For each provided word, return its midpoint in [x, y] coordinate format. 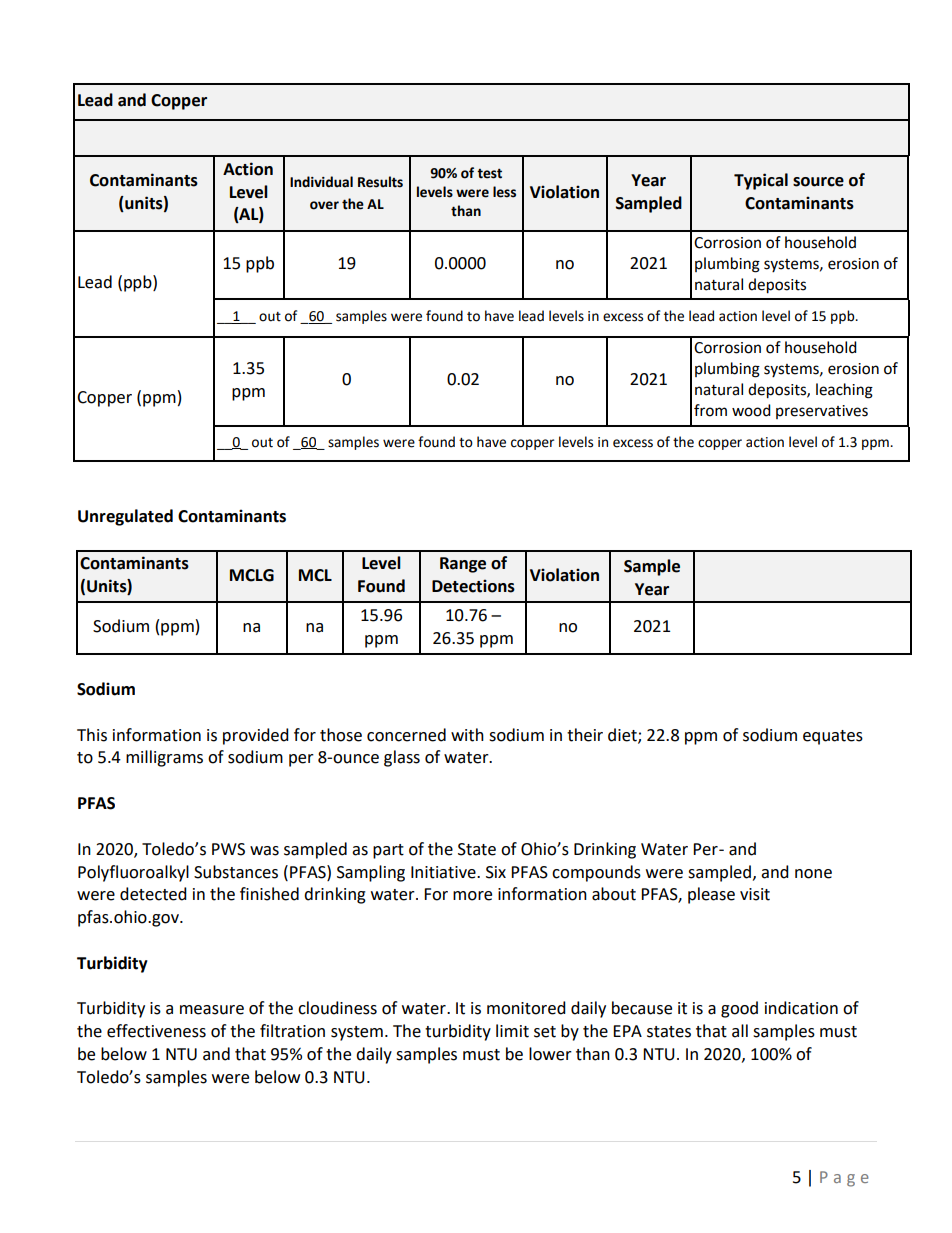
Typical [761, 181]
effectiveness [156, 1031]
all [740, 1031]
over [324, 205]
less [504, 192]
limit [512, 1031]
